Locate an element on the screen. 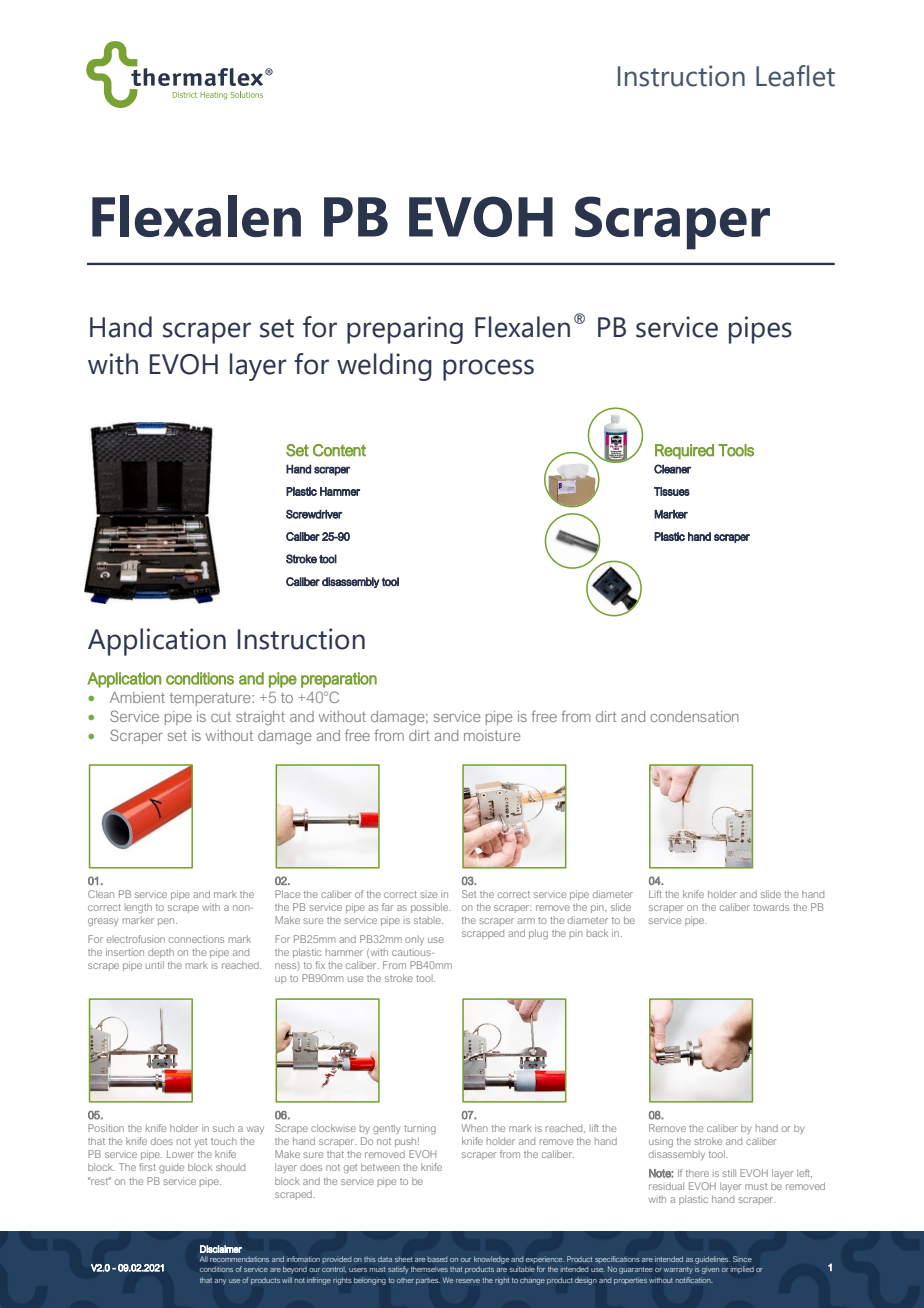 The height and width of the screenshot is (1308, 924). condensation is located at coordinates (694, 716).
